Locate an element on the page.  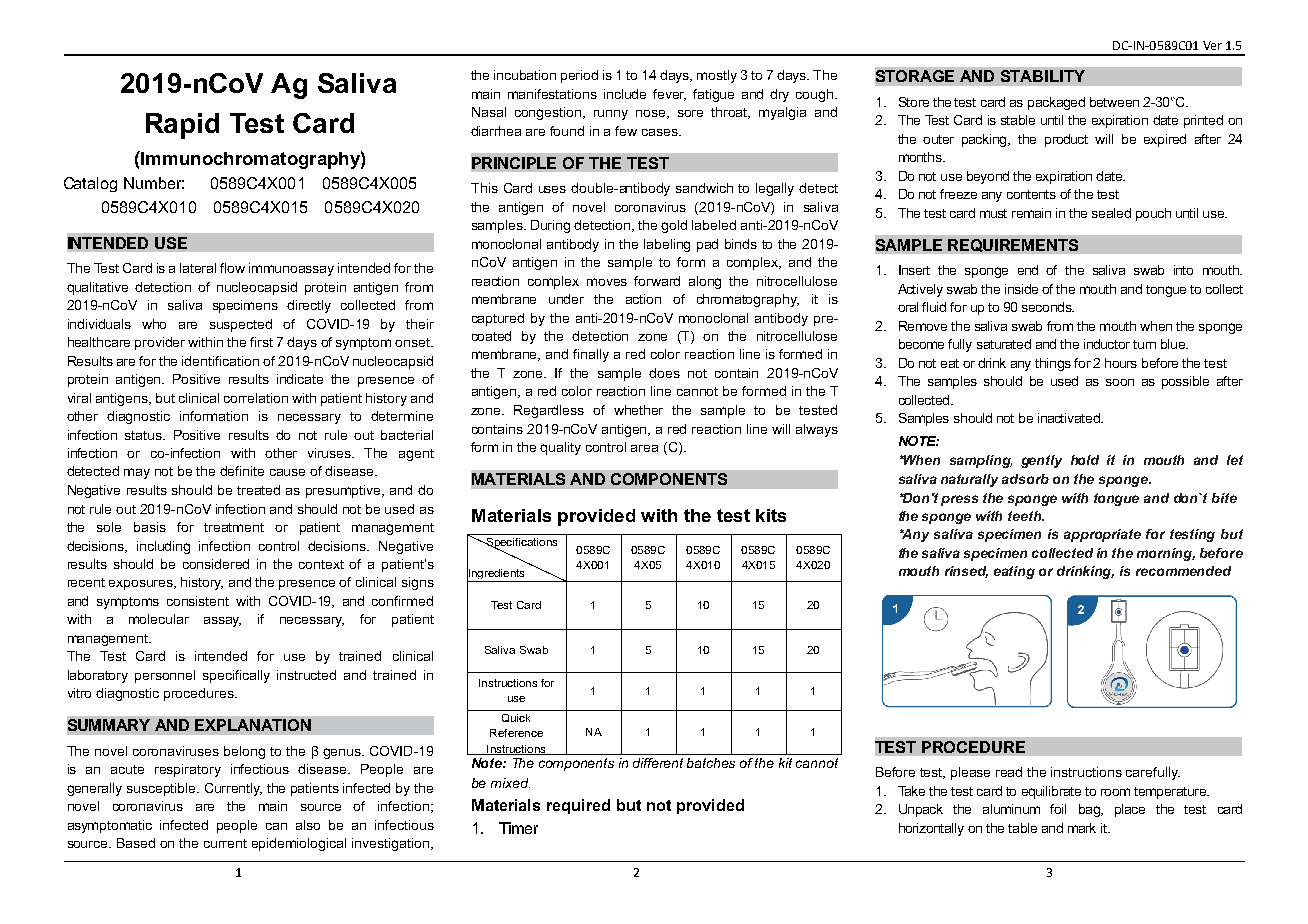
required is located at coordinates (578, 806).
